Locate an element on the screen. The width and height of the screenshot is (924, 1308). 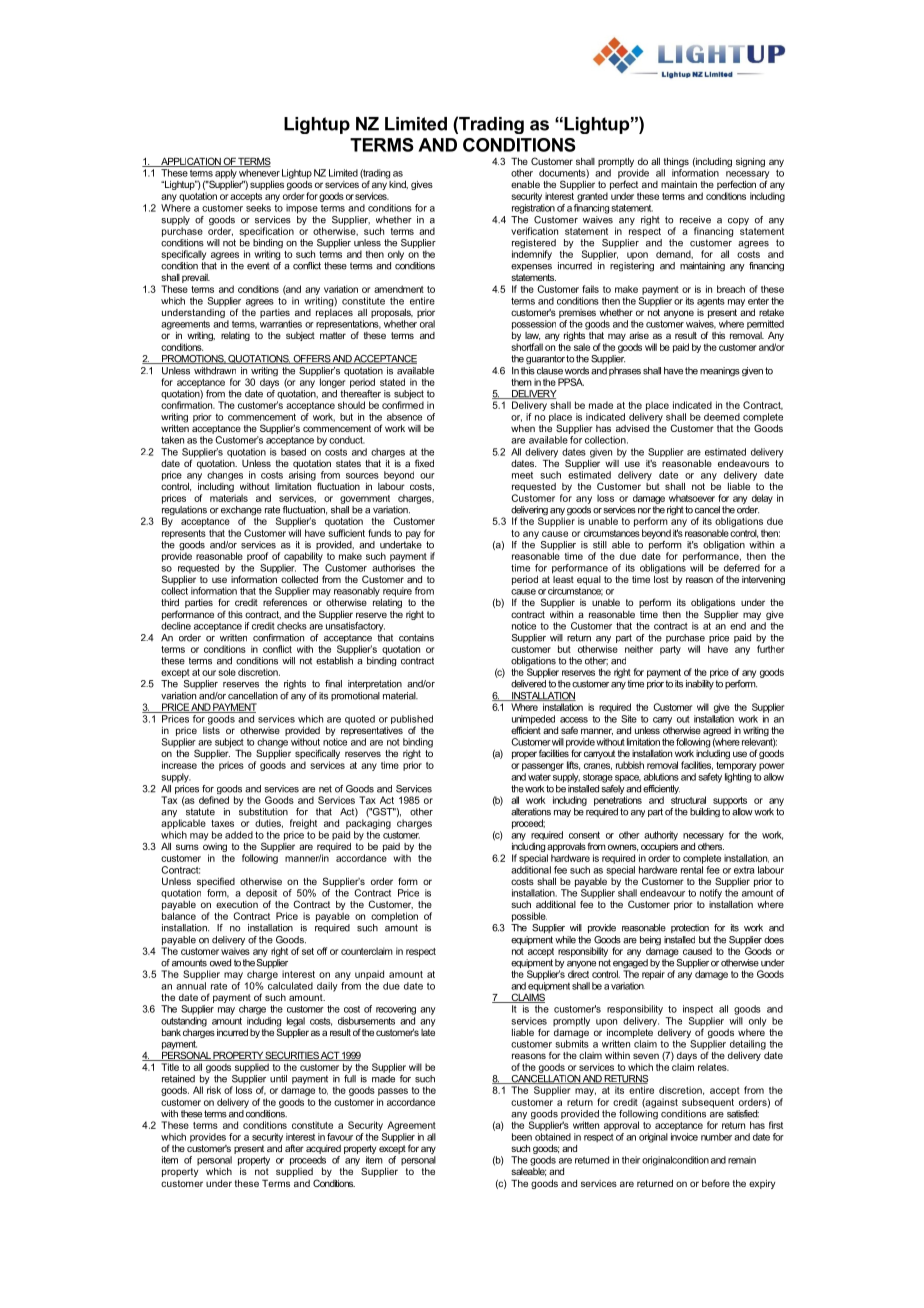
seeks is located at coordinates (258, 208).
